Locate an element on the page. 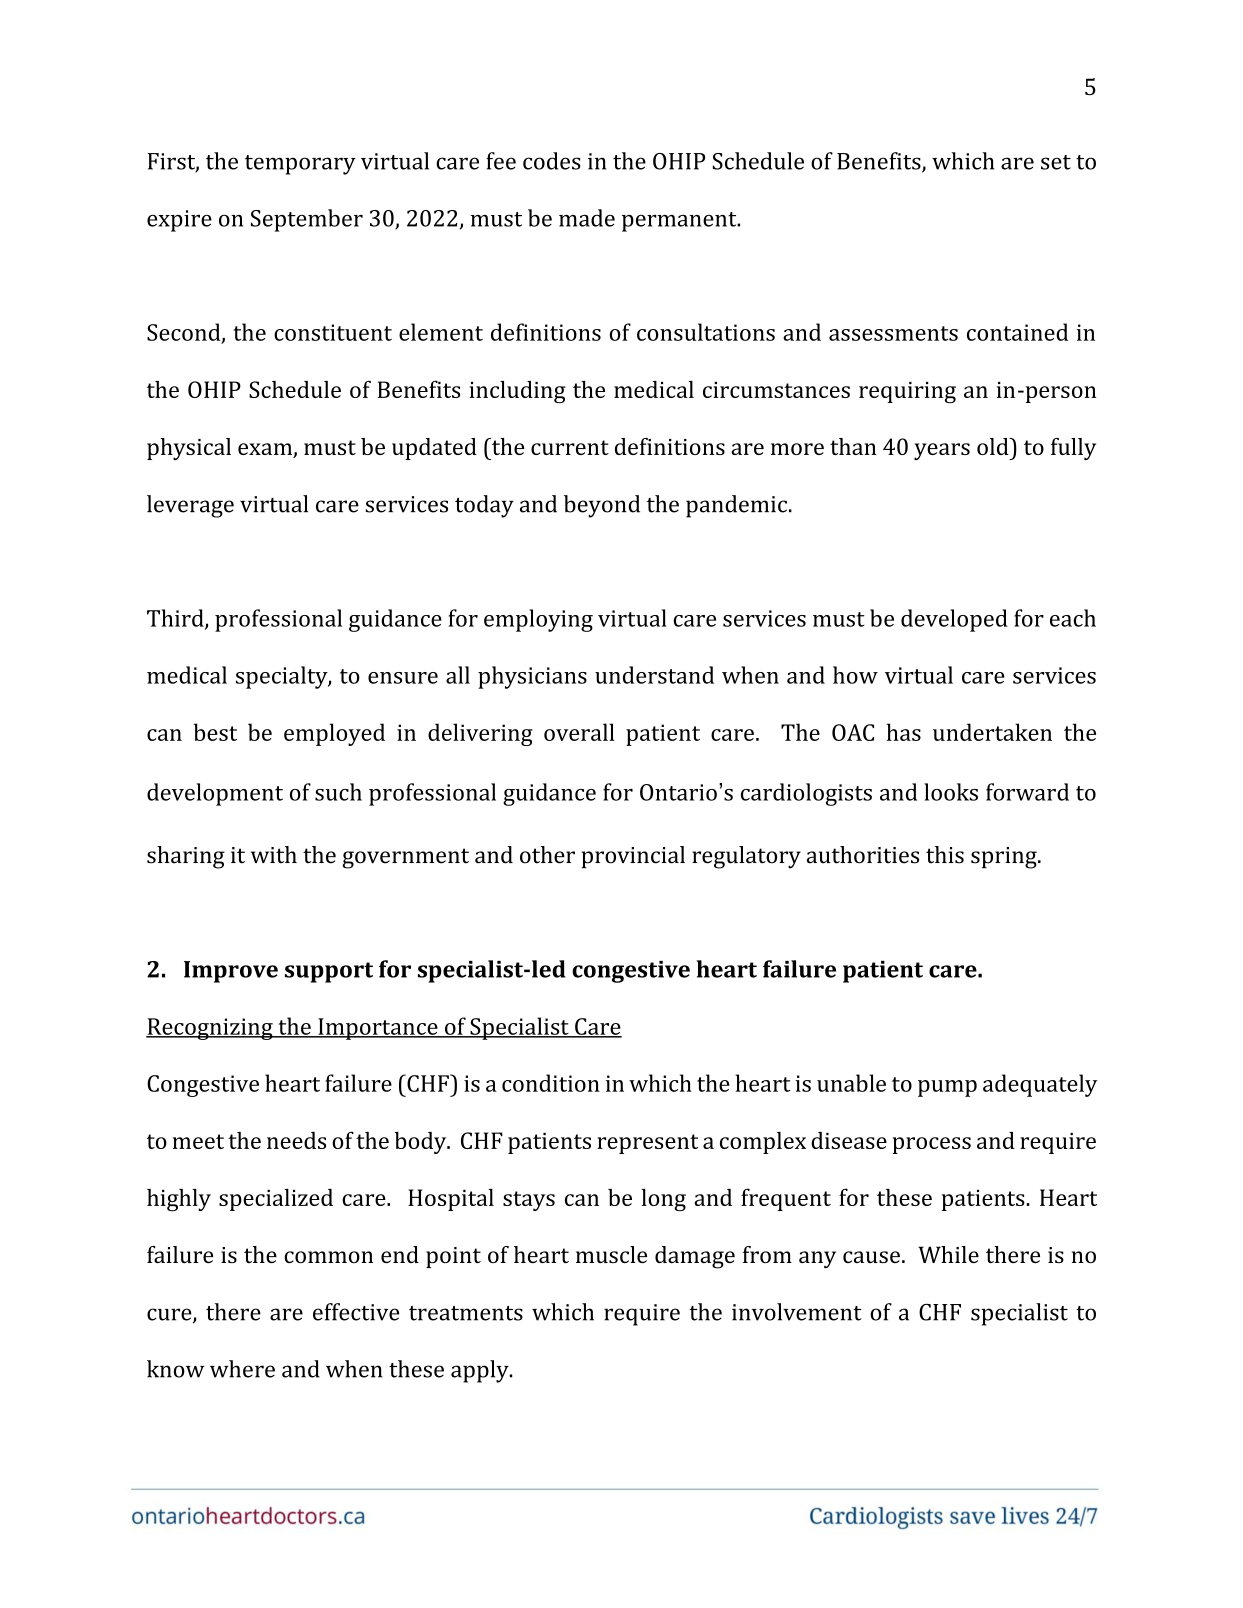 Image resolution: width=1243 pixels, height=1608 pixels. Third is located at coordinates (176, 619).
